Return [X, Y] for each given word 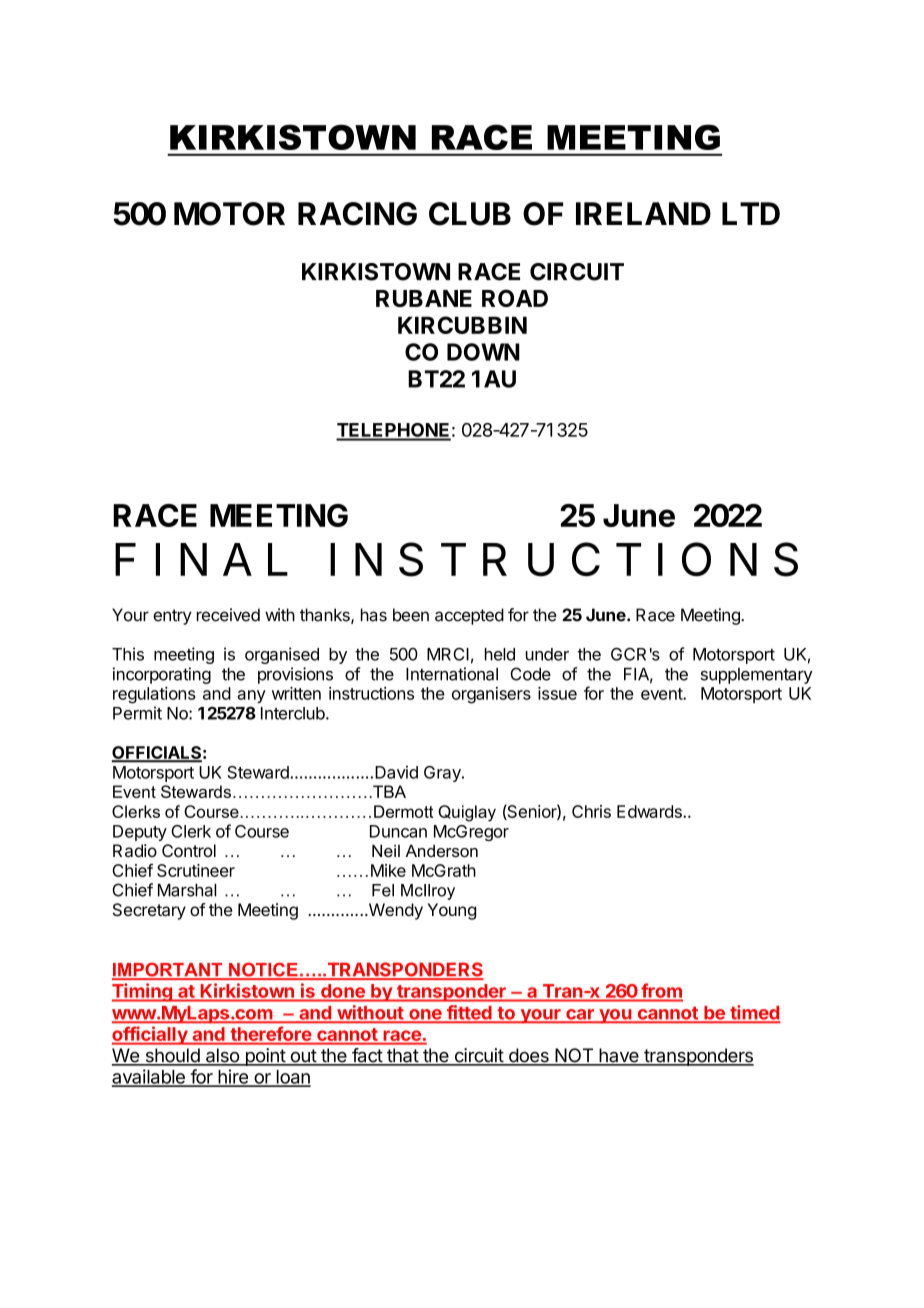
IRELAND [643, 213]
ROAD [515, 298]
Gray [443, 774]
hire [233, 1077]
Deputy [140, 833]
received [228, 615]
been [411, 615]
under [547, 654]
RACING [357, 214]
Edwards [650, 811]
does [528, 1056]
